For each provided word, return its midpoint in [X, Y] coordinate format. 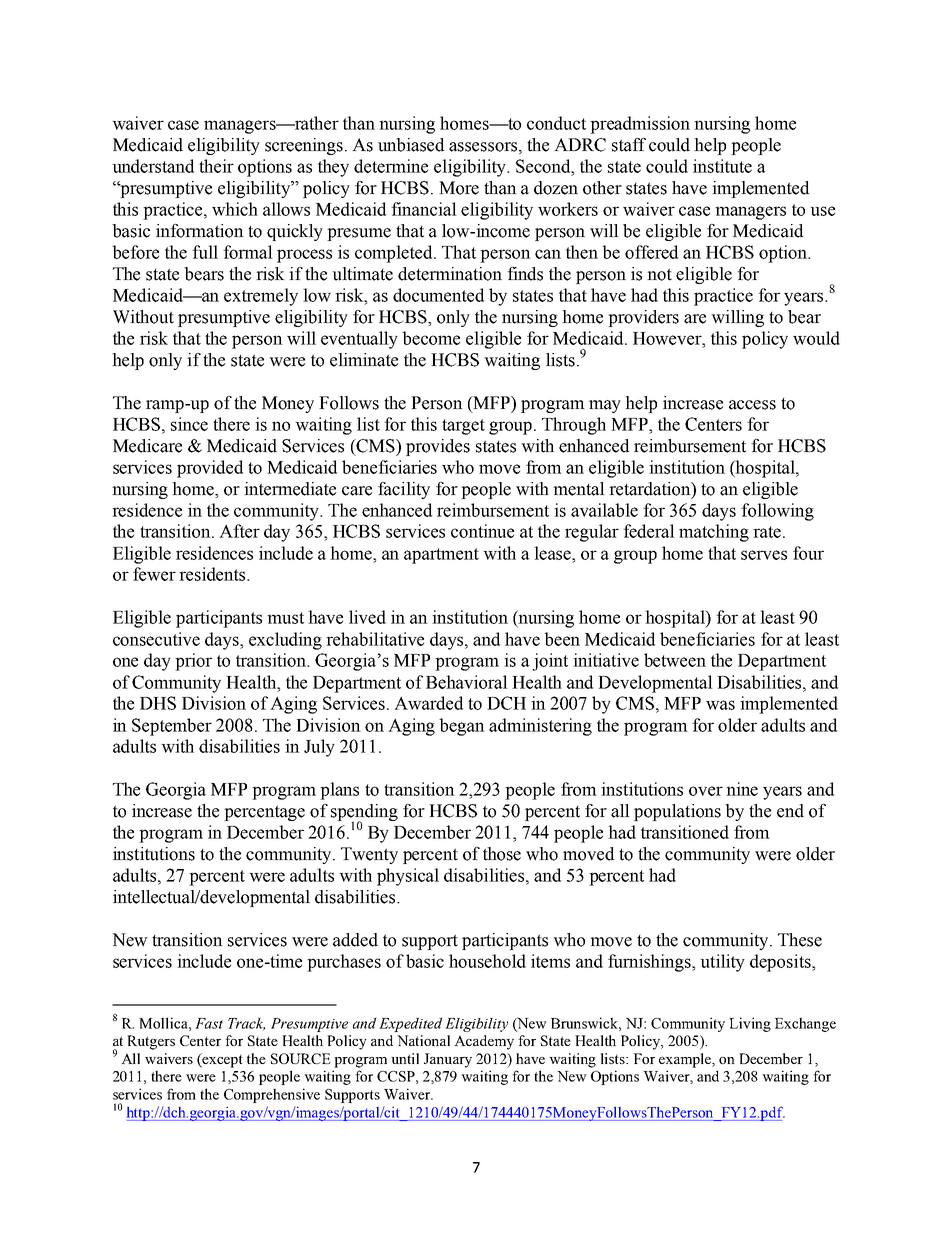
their [216, 166]
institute [722, 166]
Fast [209, 1023]
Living [750, 1024]
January [448, 1060]
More [459, 188]
